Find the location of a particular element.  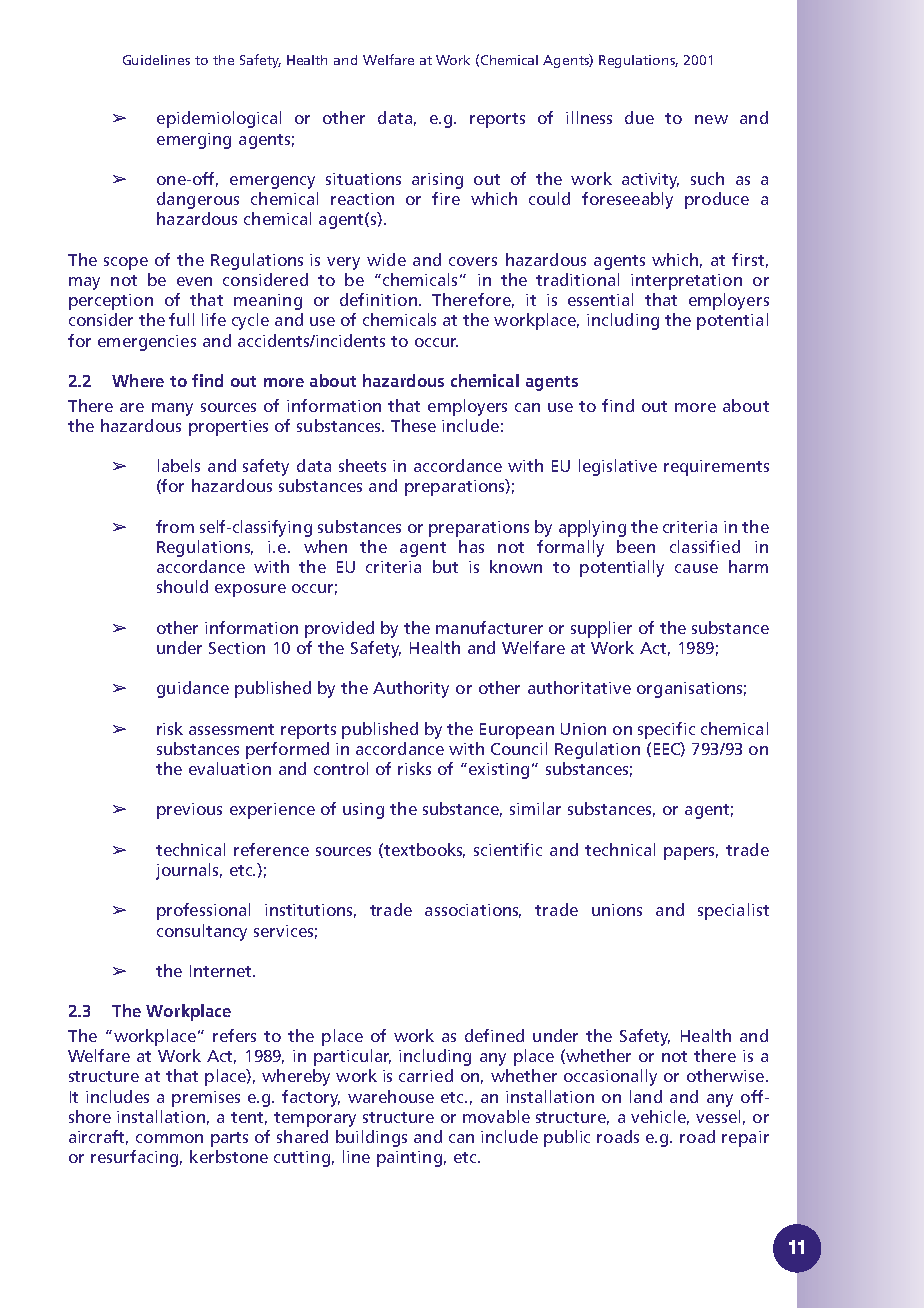

sheets is located at coordinates (362, 465).
